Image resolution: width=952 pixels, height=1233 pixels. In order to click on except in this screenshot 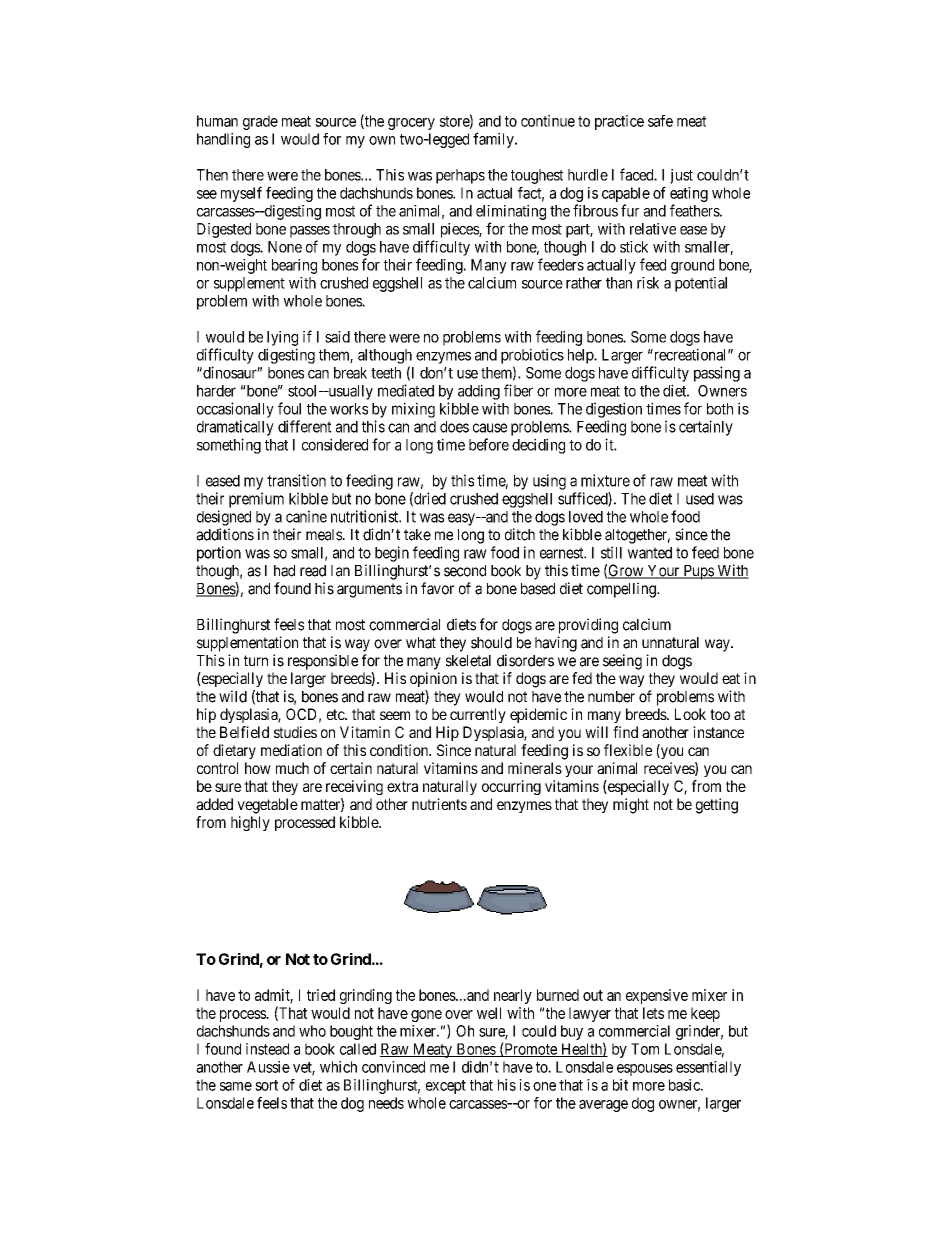, I will do `click(446, 1087)`.
